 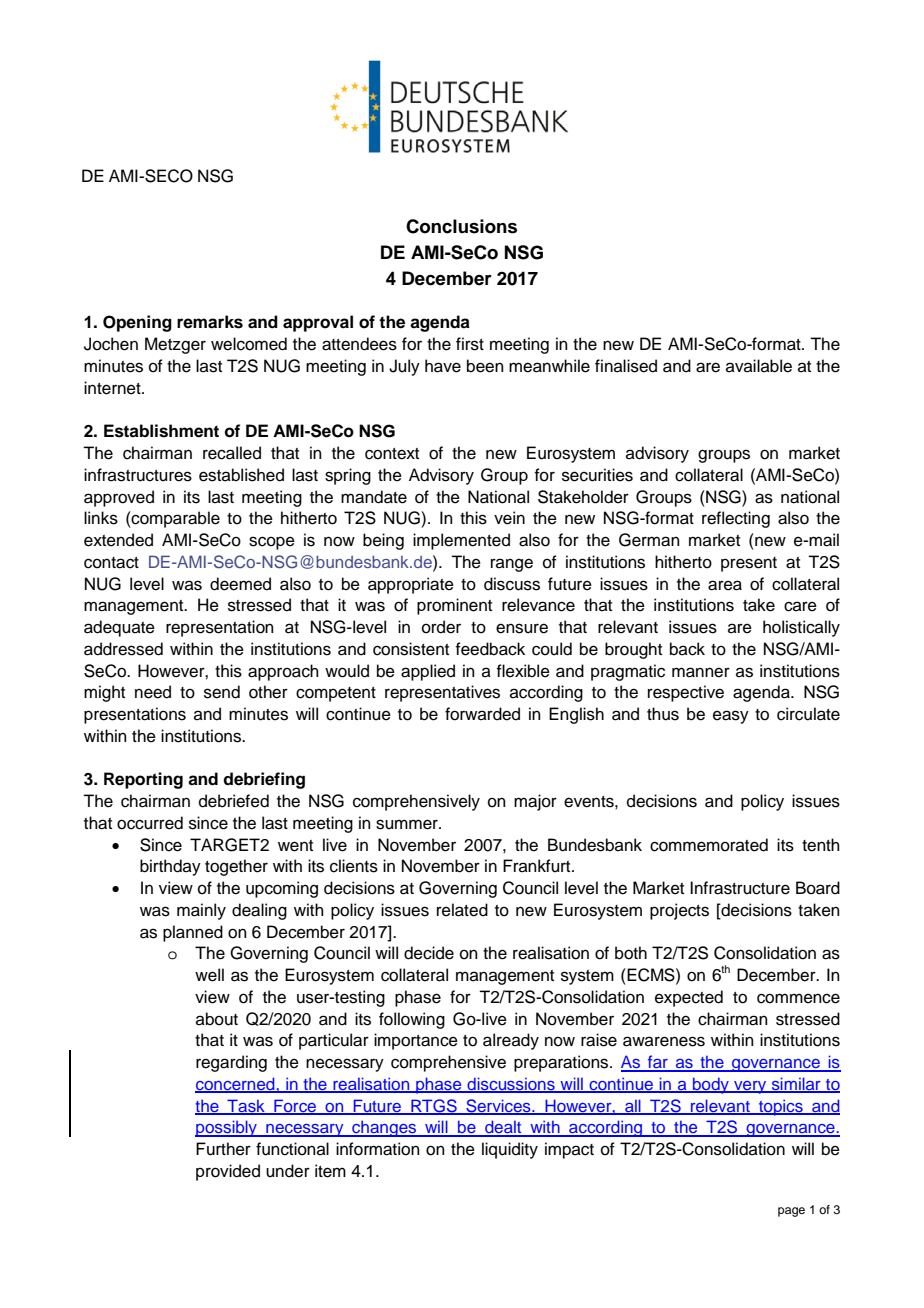 I want to click on order, so click(x=441, y=627).
